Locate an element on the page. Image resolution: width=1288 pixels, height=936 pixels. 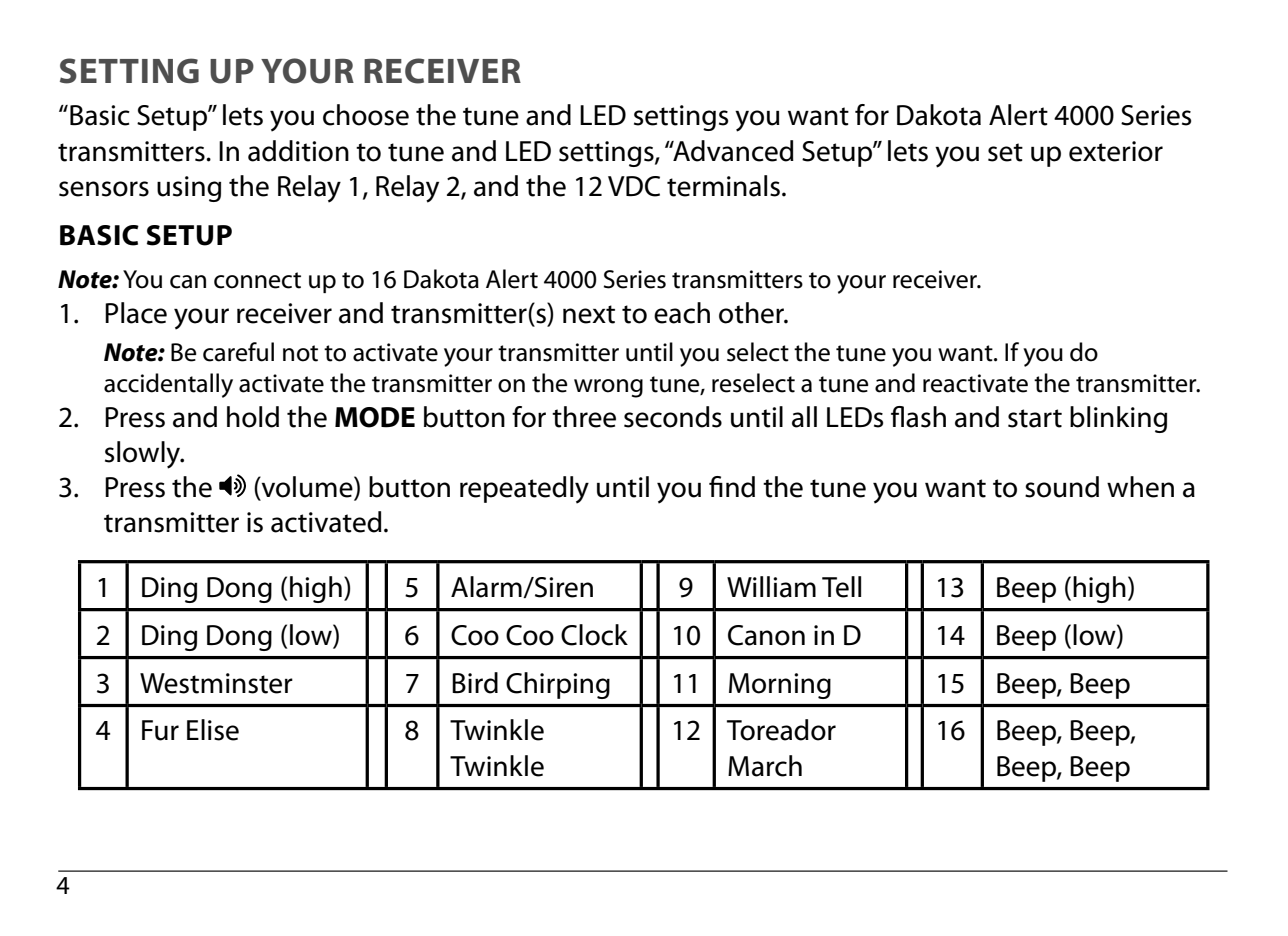
addition is located at coordinates (298, 151).
